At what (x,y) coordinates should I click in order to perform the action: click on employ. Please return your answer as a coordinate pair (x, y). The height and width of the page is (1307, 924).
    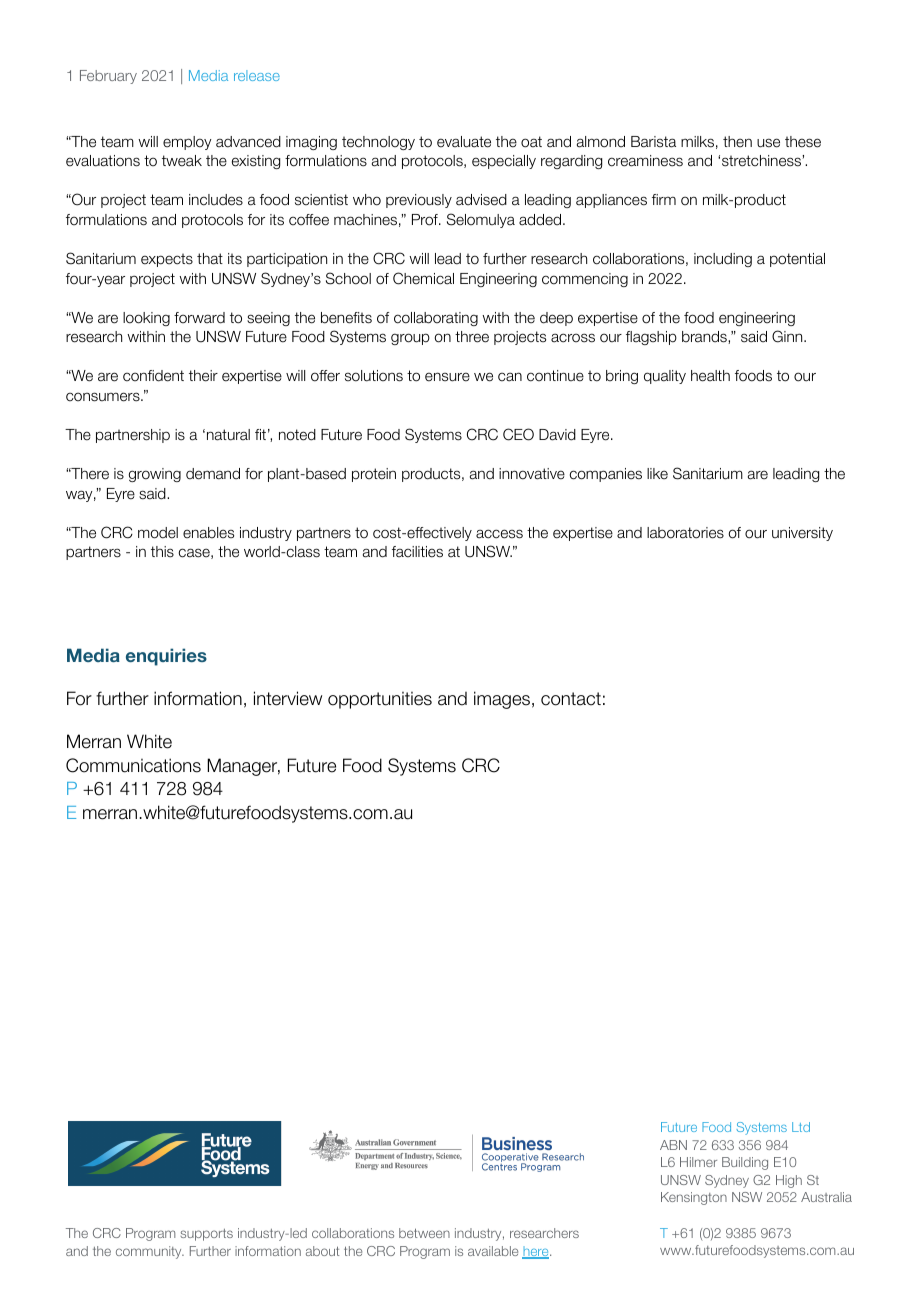
    Looking at the image, I should click on (187, 143).
